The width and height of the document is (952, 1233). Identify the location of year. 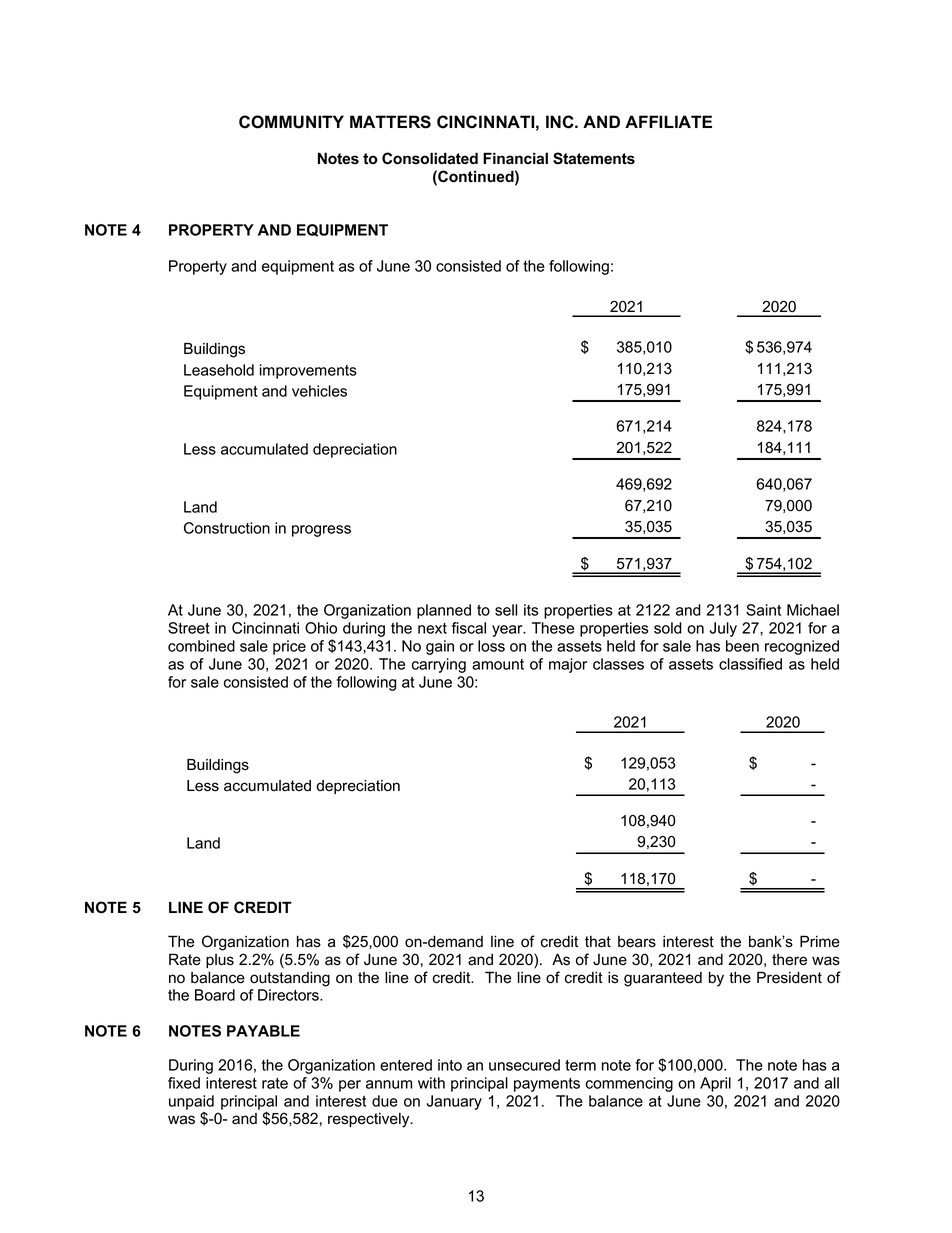
(508, 631).
